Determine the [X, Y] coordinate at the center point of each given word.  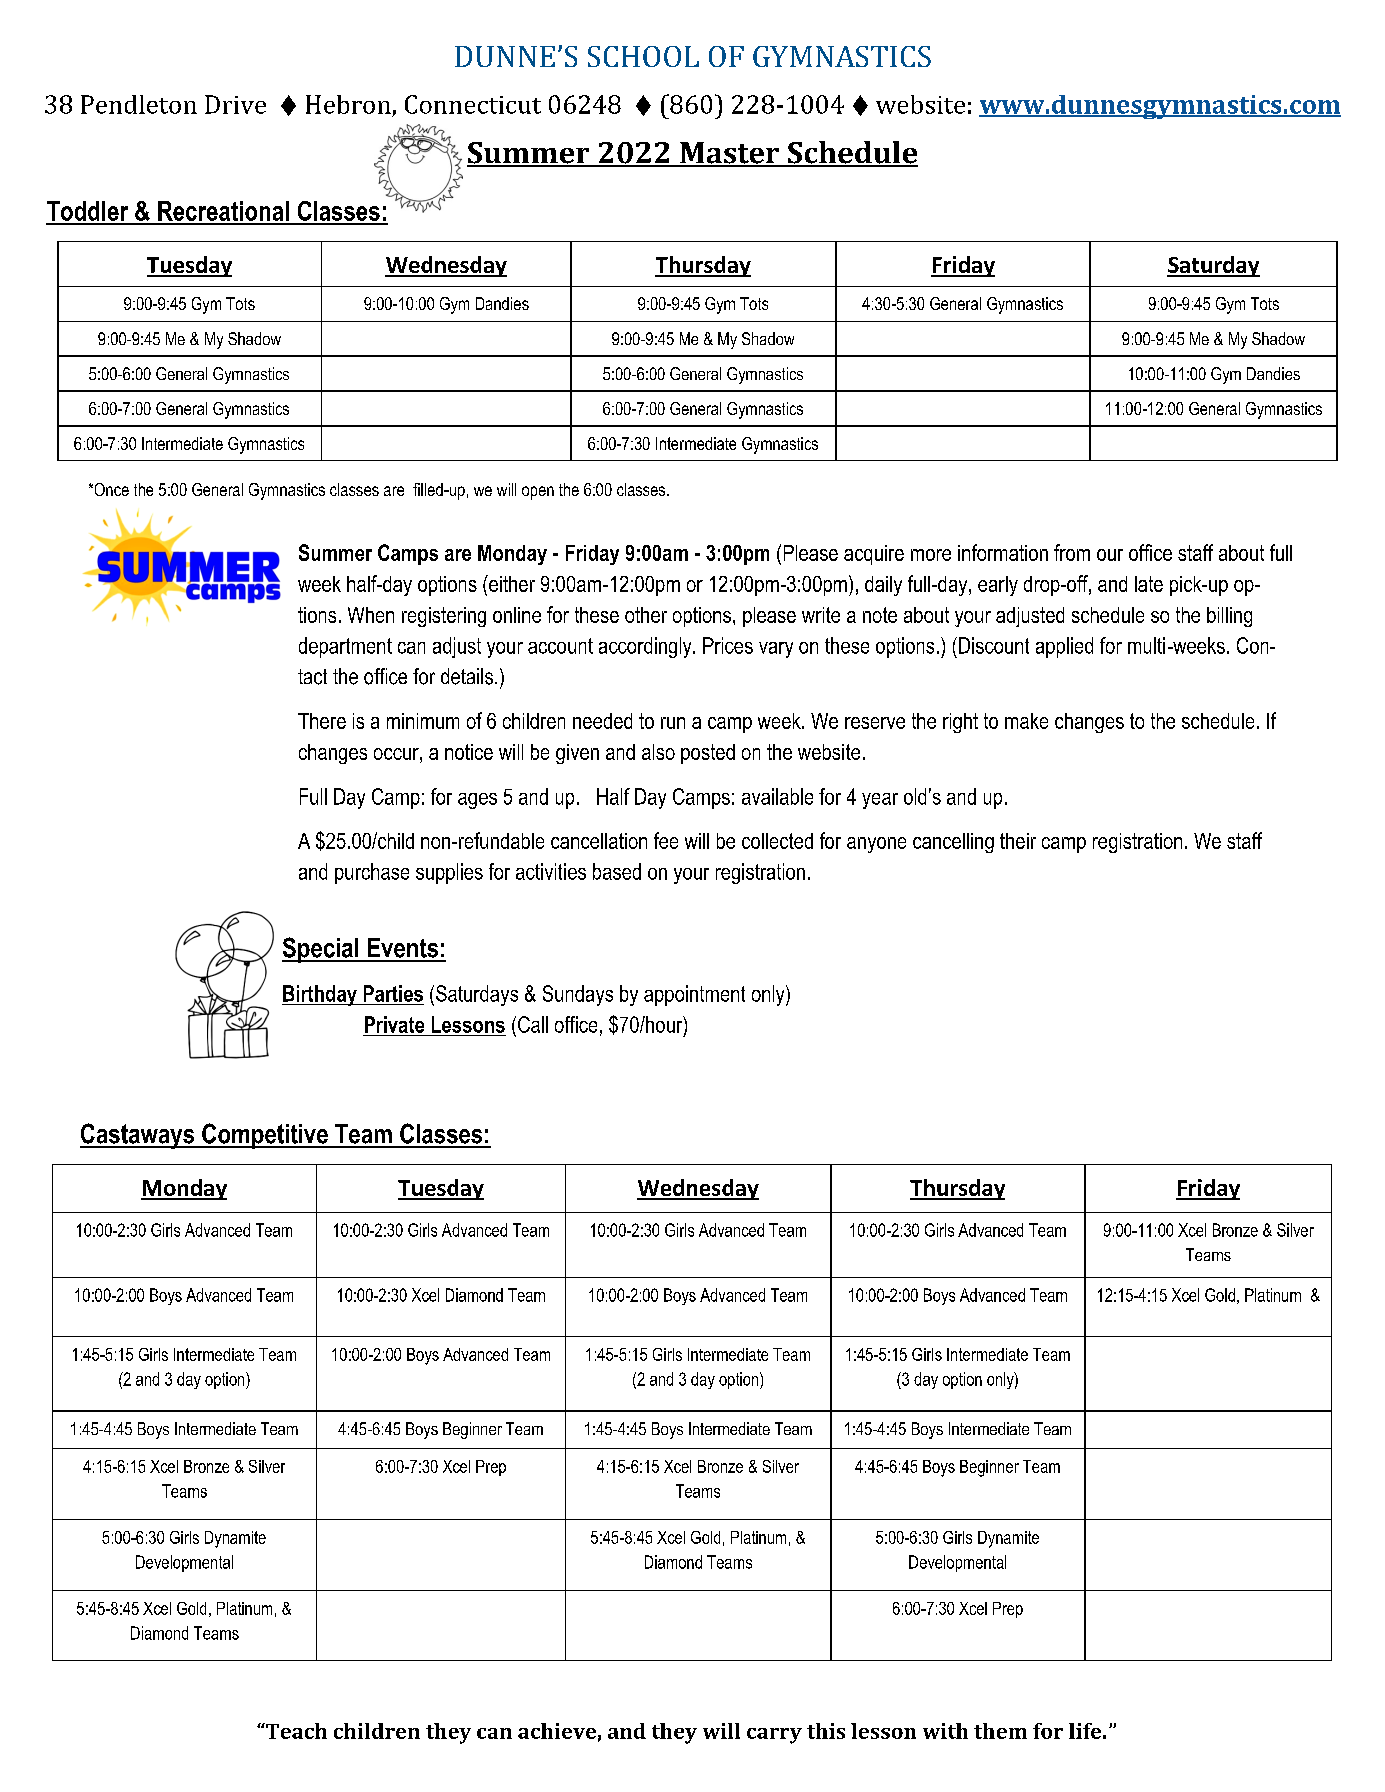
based [617, 871]
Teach [295, 1731]
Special [321, 950]
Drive [235, 104]
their [1018, 841]
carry [774, 1736]
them [1000, 1731]
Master [730, 154]
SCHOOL [643, 56]
